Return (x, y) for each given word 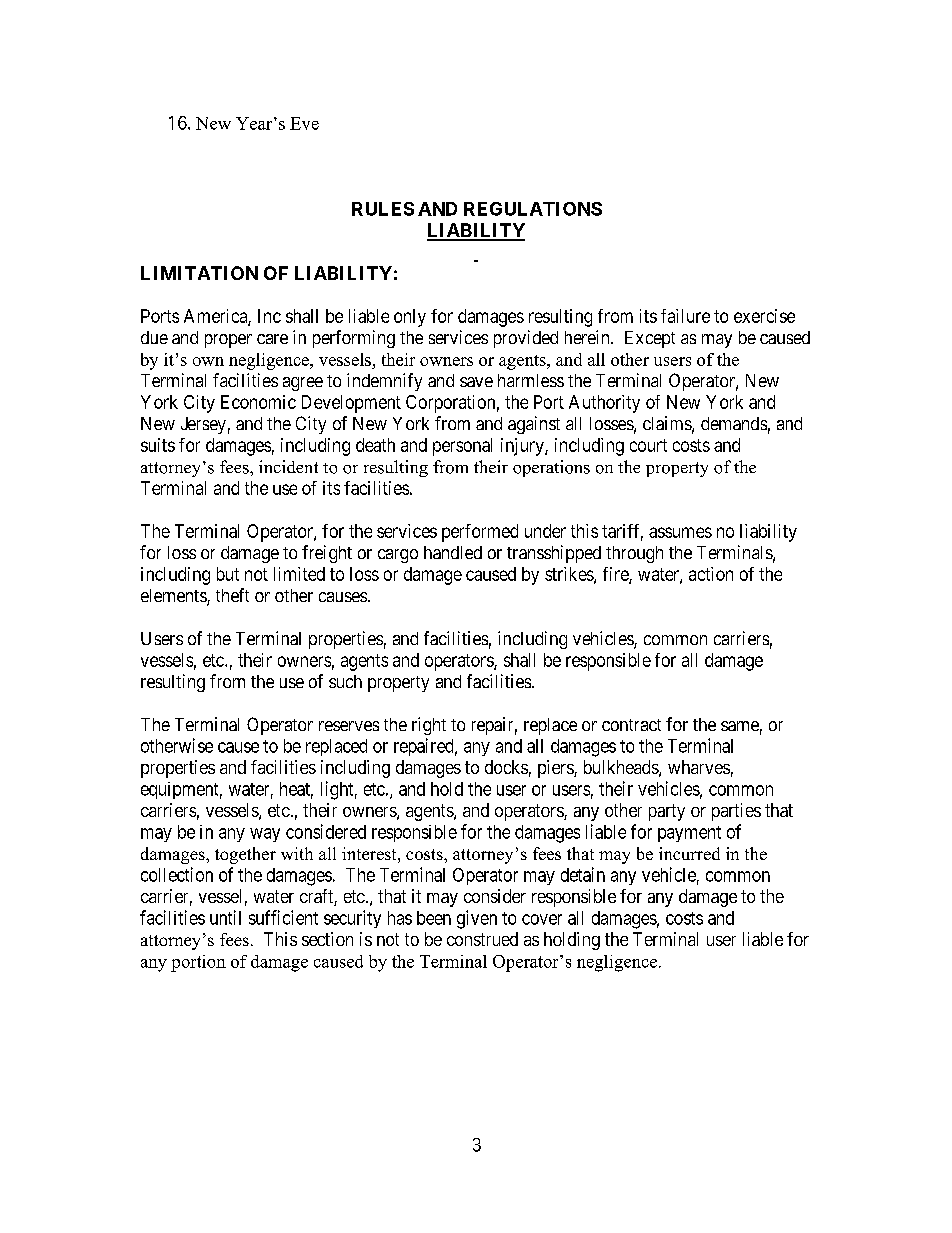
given (477, 919)
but (228, 574)
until (225, 917)
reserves (349, 726)
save (476, 382)
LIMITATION (199, 273)
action (711, 574)
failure (685, 316)
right (429, 726)
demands (734, 423)
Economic (258, 402)
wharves (699, 767)
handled (453, 552)
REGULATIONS (533, 209)
